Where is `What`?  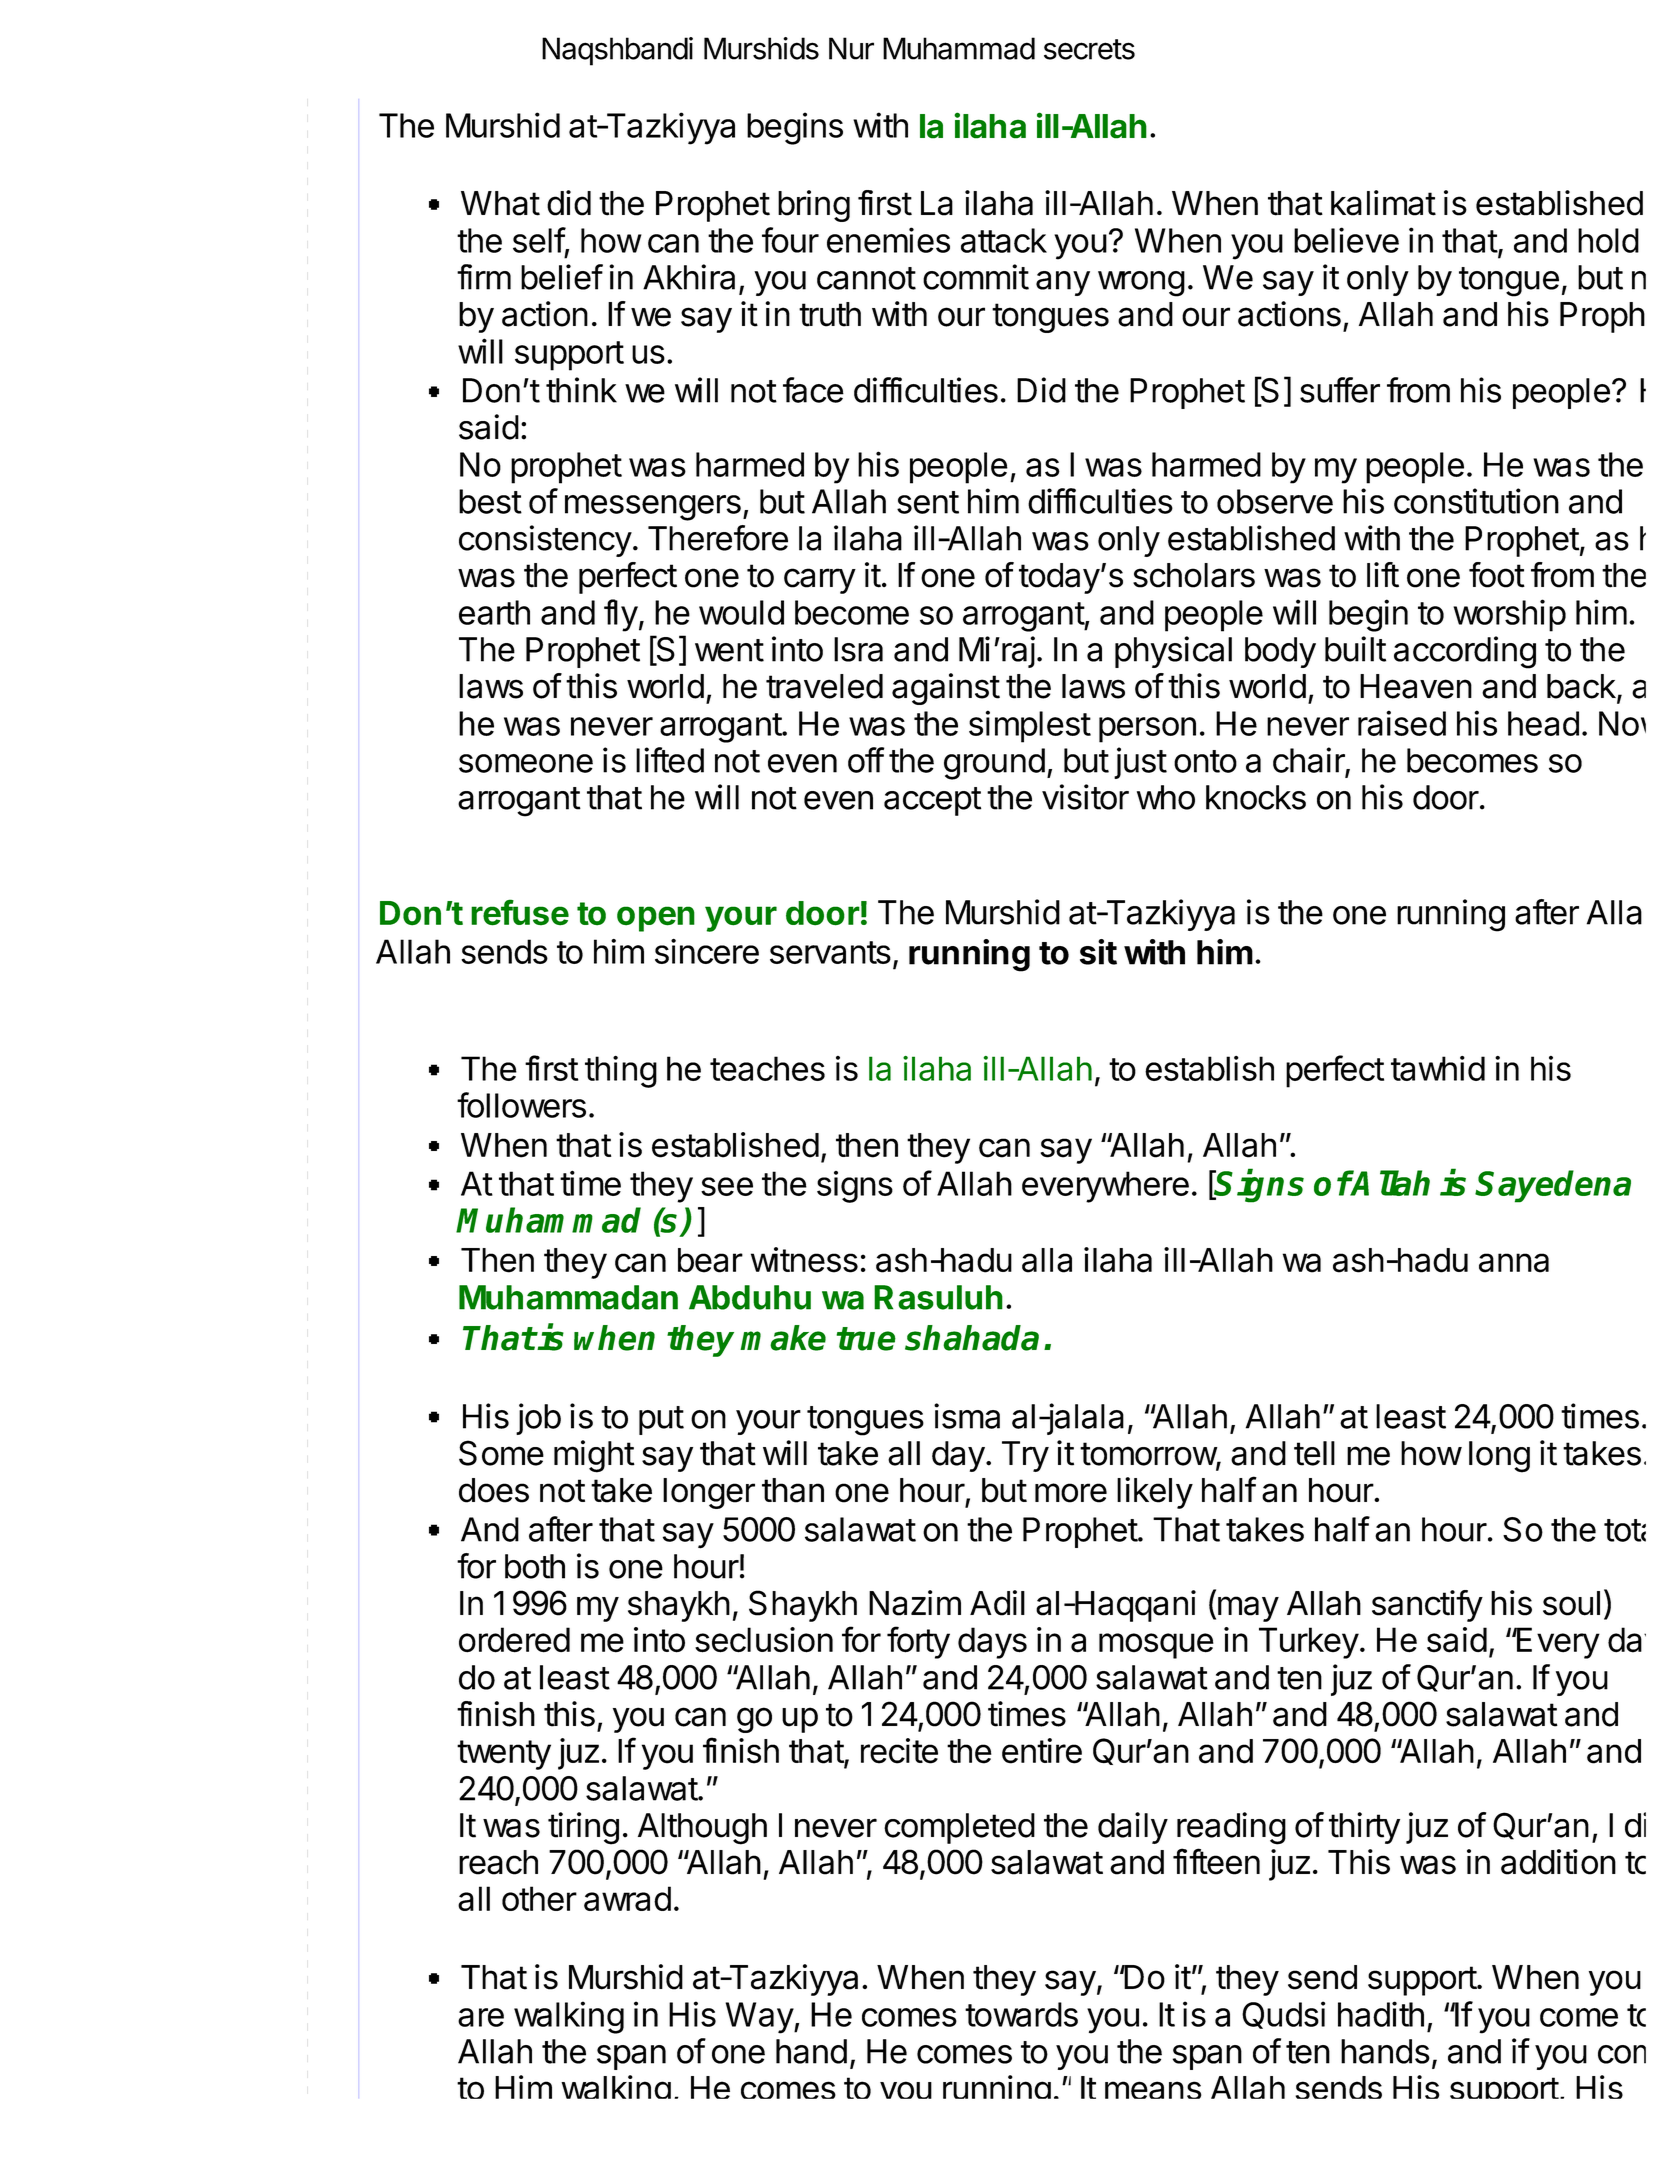
What is located at coordinates (500, 203).
